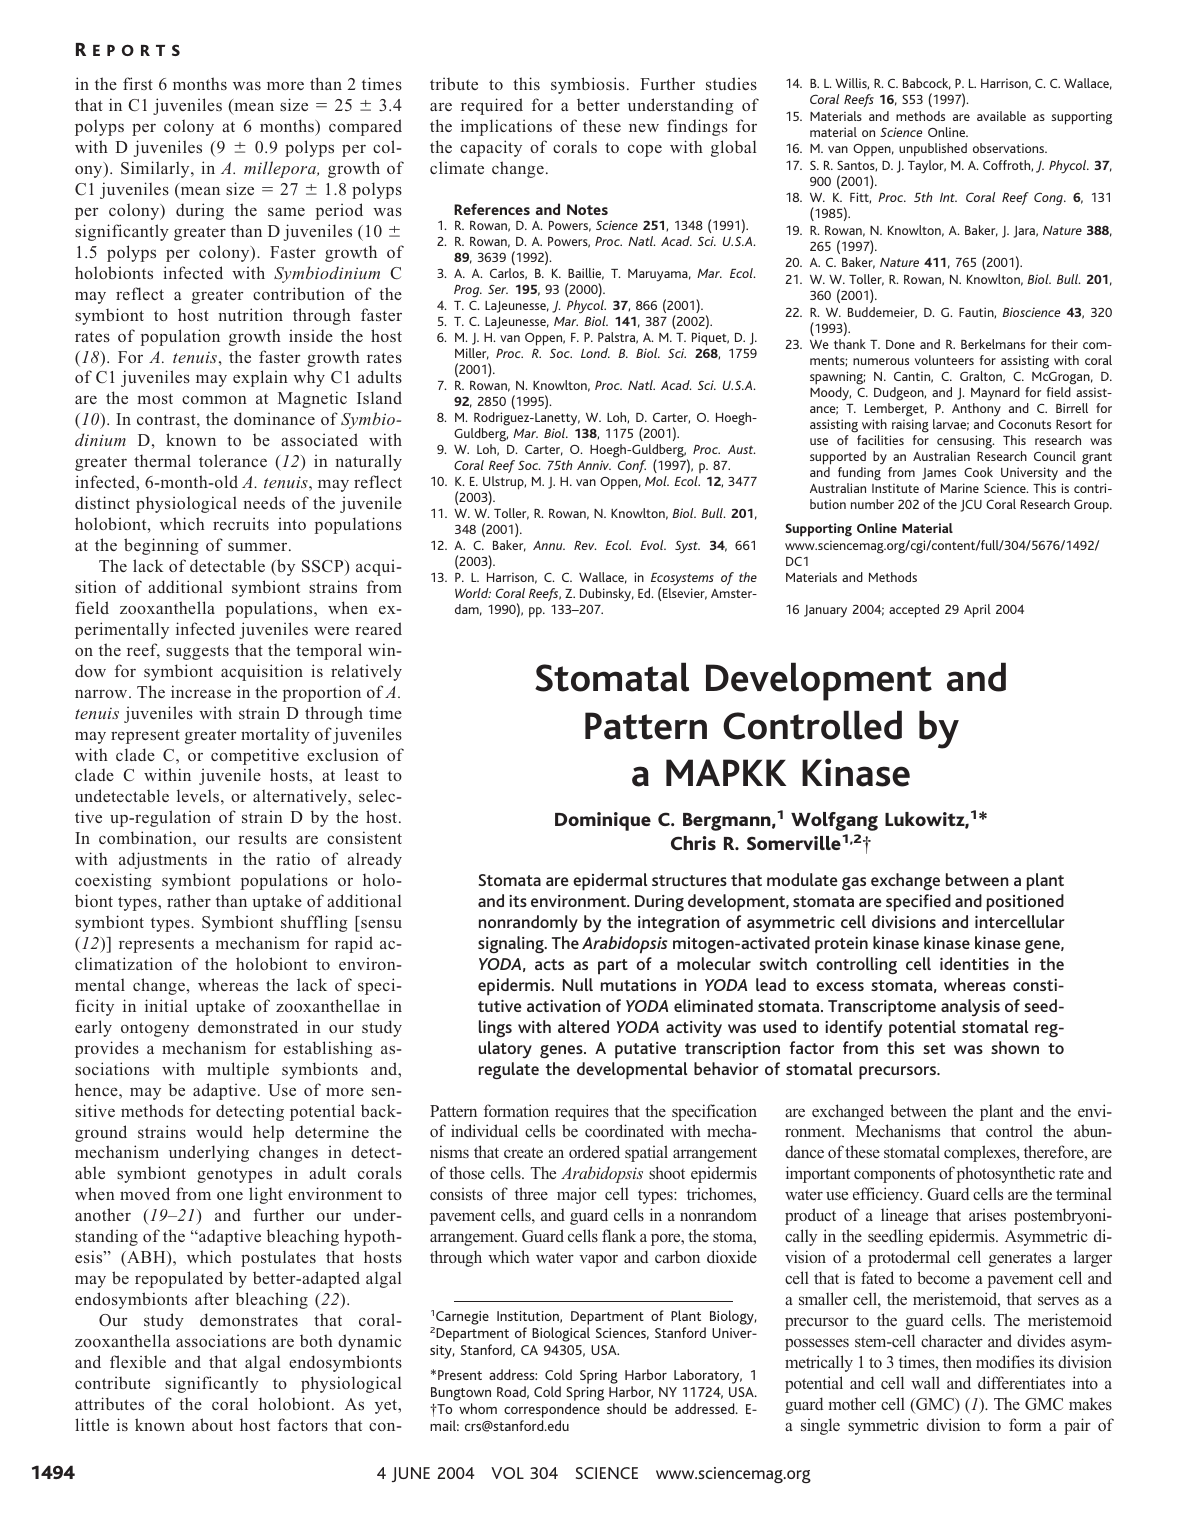 The image size is (1189, 1514). What do you see at coordinates (626, 1408) in the screenshot?
I see `should` at bounding box center [626, 1408].
